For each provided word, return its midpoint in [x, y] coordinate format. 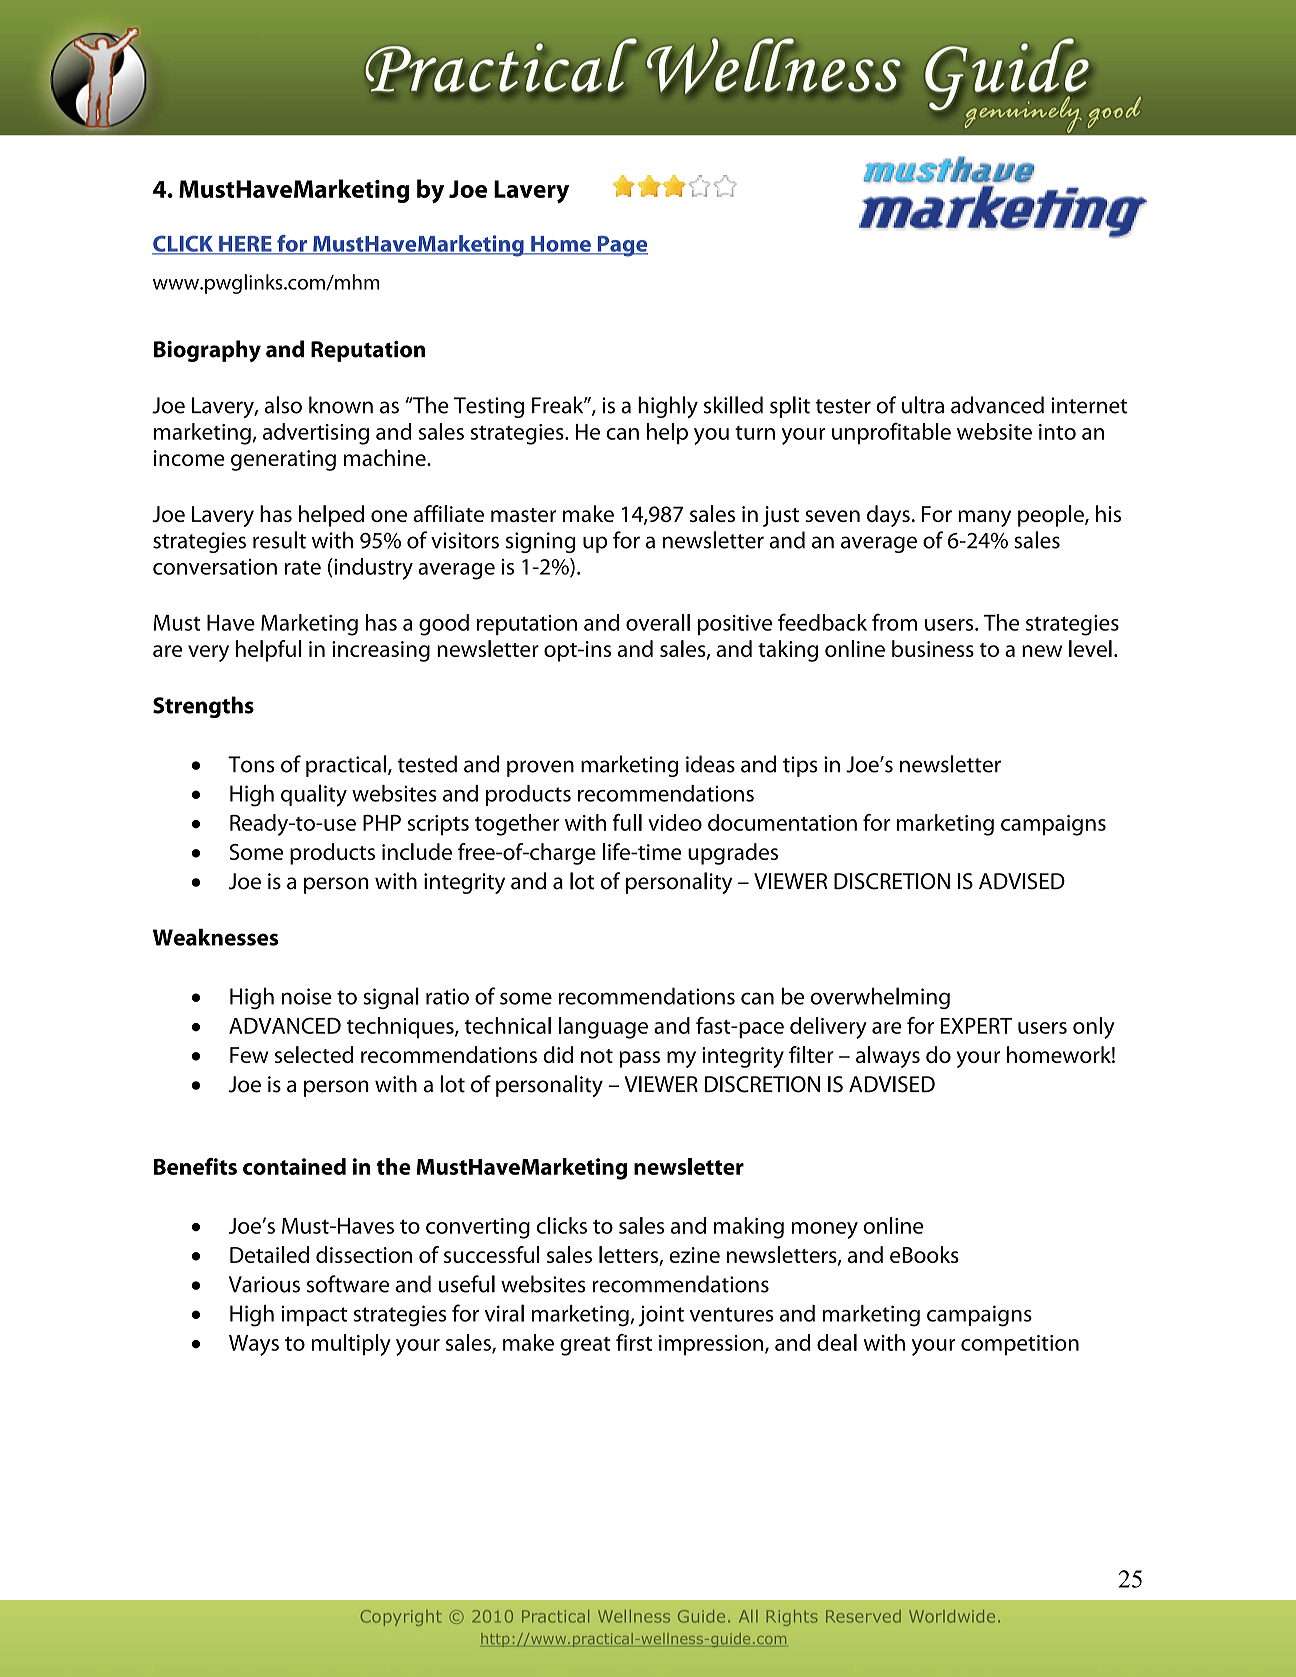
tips [800, 766]
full [627, 822]
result [279, 540]
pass [639, 1059]
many [984, 518]
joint [661, 1316]
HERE [245, 245]
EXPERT [976, 1026]
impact [314, 1315]
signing [541, 542]
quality [314, 795]
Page [621, 246]
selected [314, 1054]
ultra [923, 405]
